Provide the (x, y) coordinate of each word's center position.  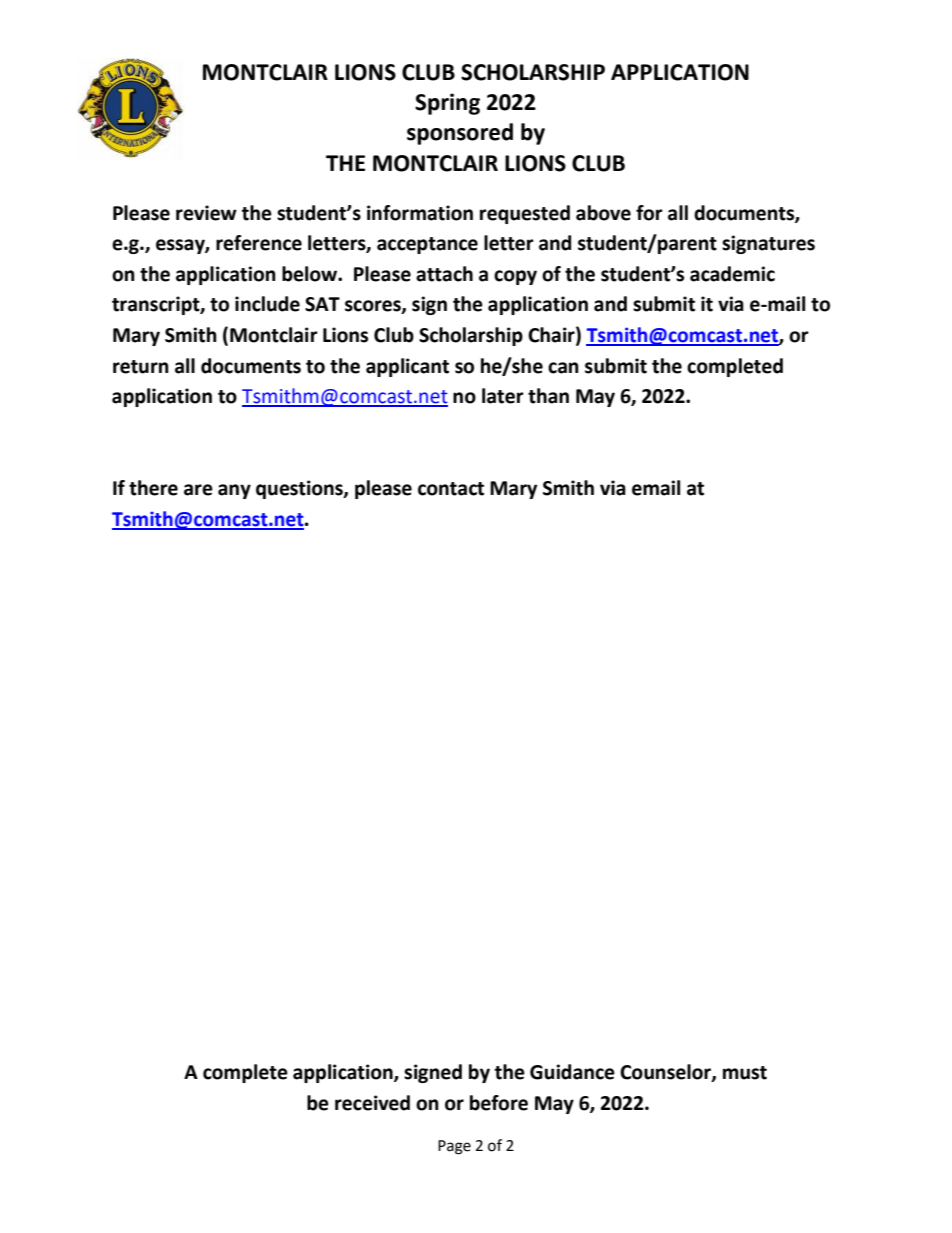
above (603, 213)
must (745, 1073)
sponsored (460, 134)
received (372, 1103)
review (206, 213)
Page (454, 1147)
